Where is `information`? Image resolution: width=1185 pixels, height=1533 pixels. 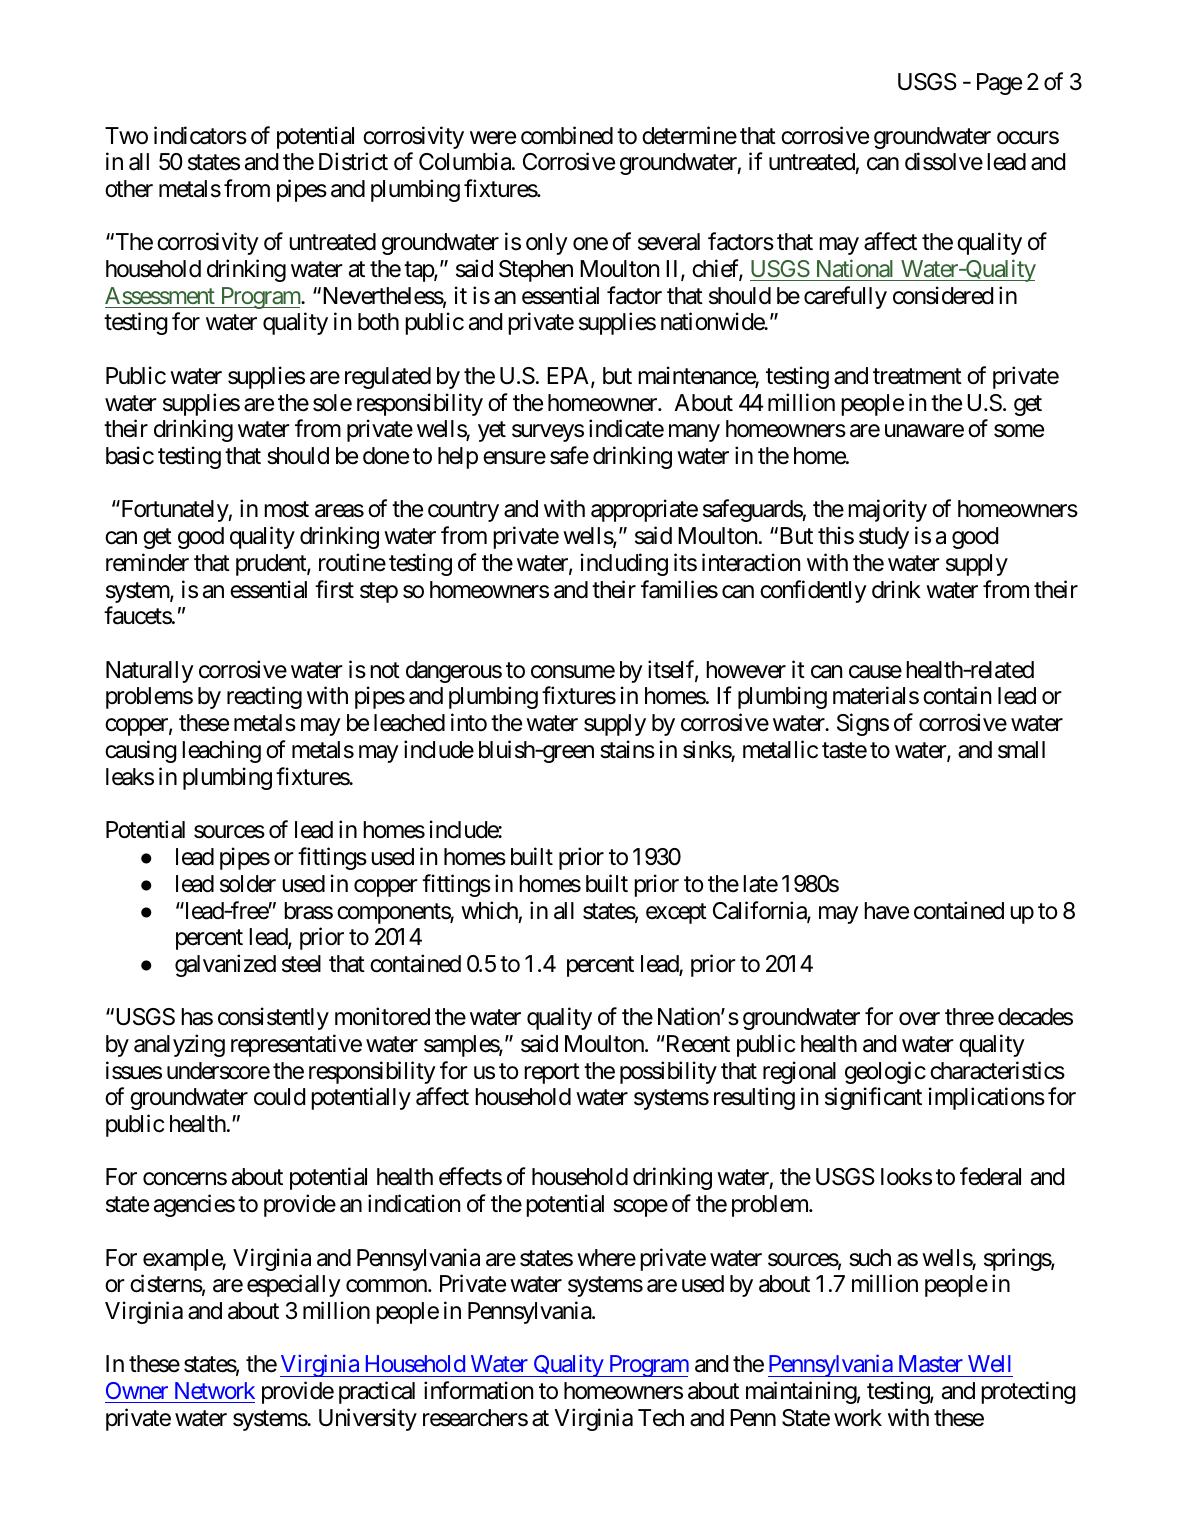
information is located at coordinates (478, 1390).
